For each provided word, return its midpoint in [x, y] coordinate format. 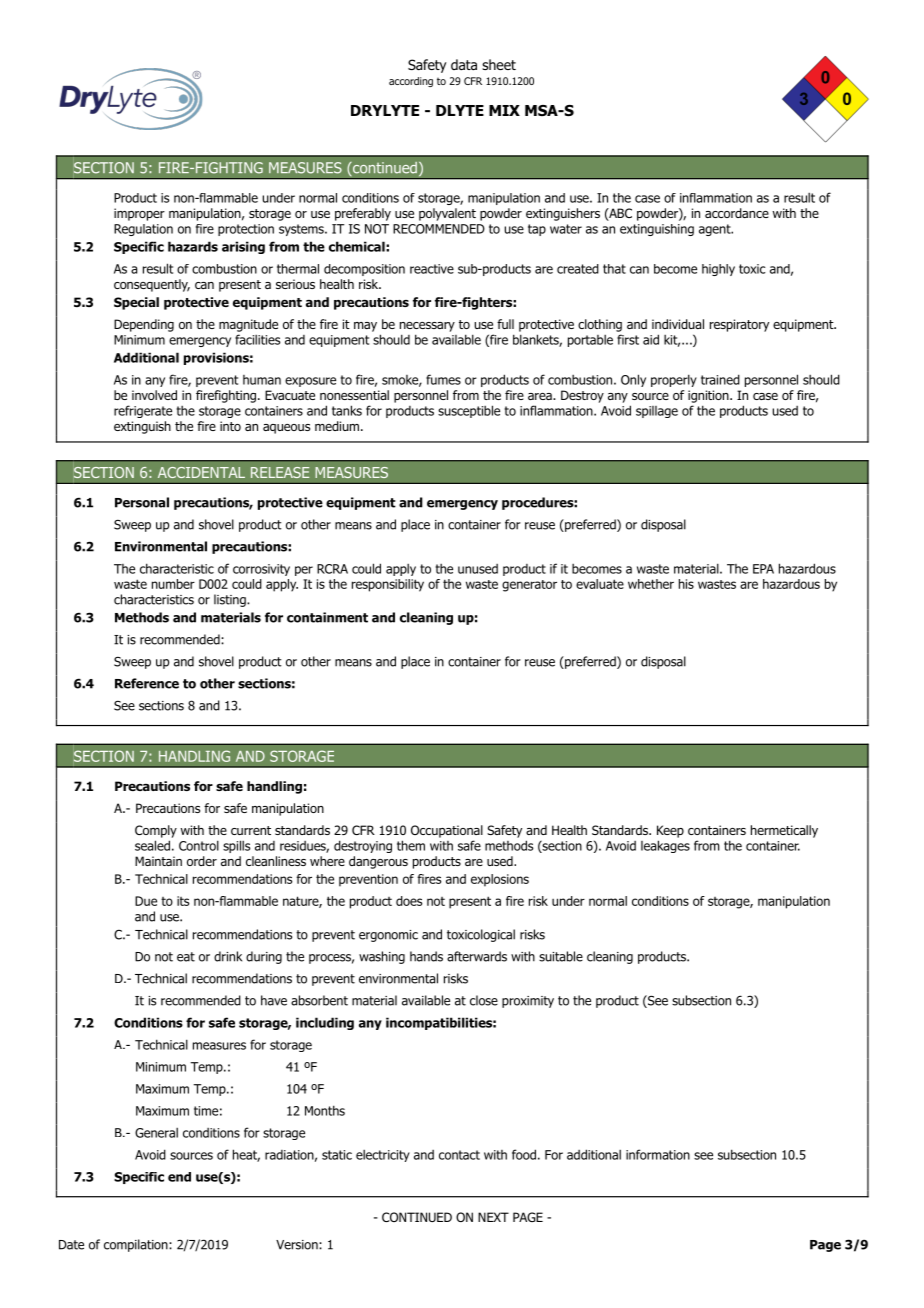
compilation [137, 1245]
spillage [657, 412]
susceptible [469, 411]
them [411, 845]
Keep [670, 831]
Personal [142, 502]
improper [139, 214]
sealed [152, 845]
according [411, 82]
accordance [737, 213]
